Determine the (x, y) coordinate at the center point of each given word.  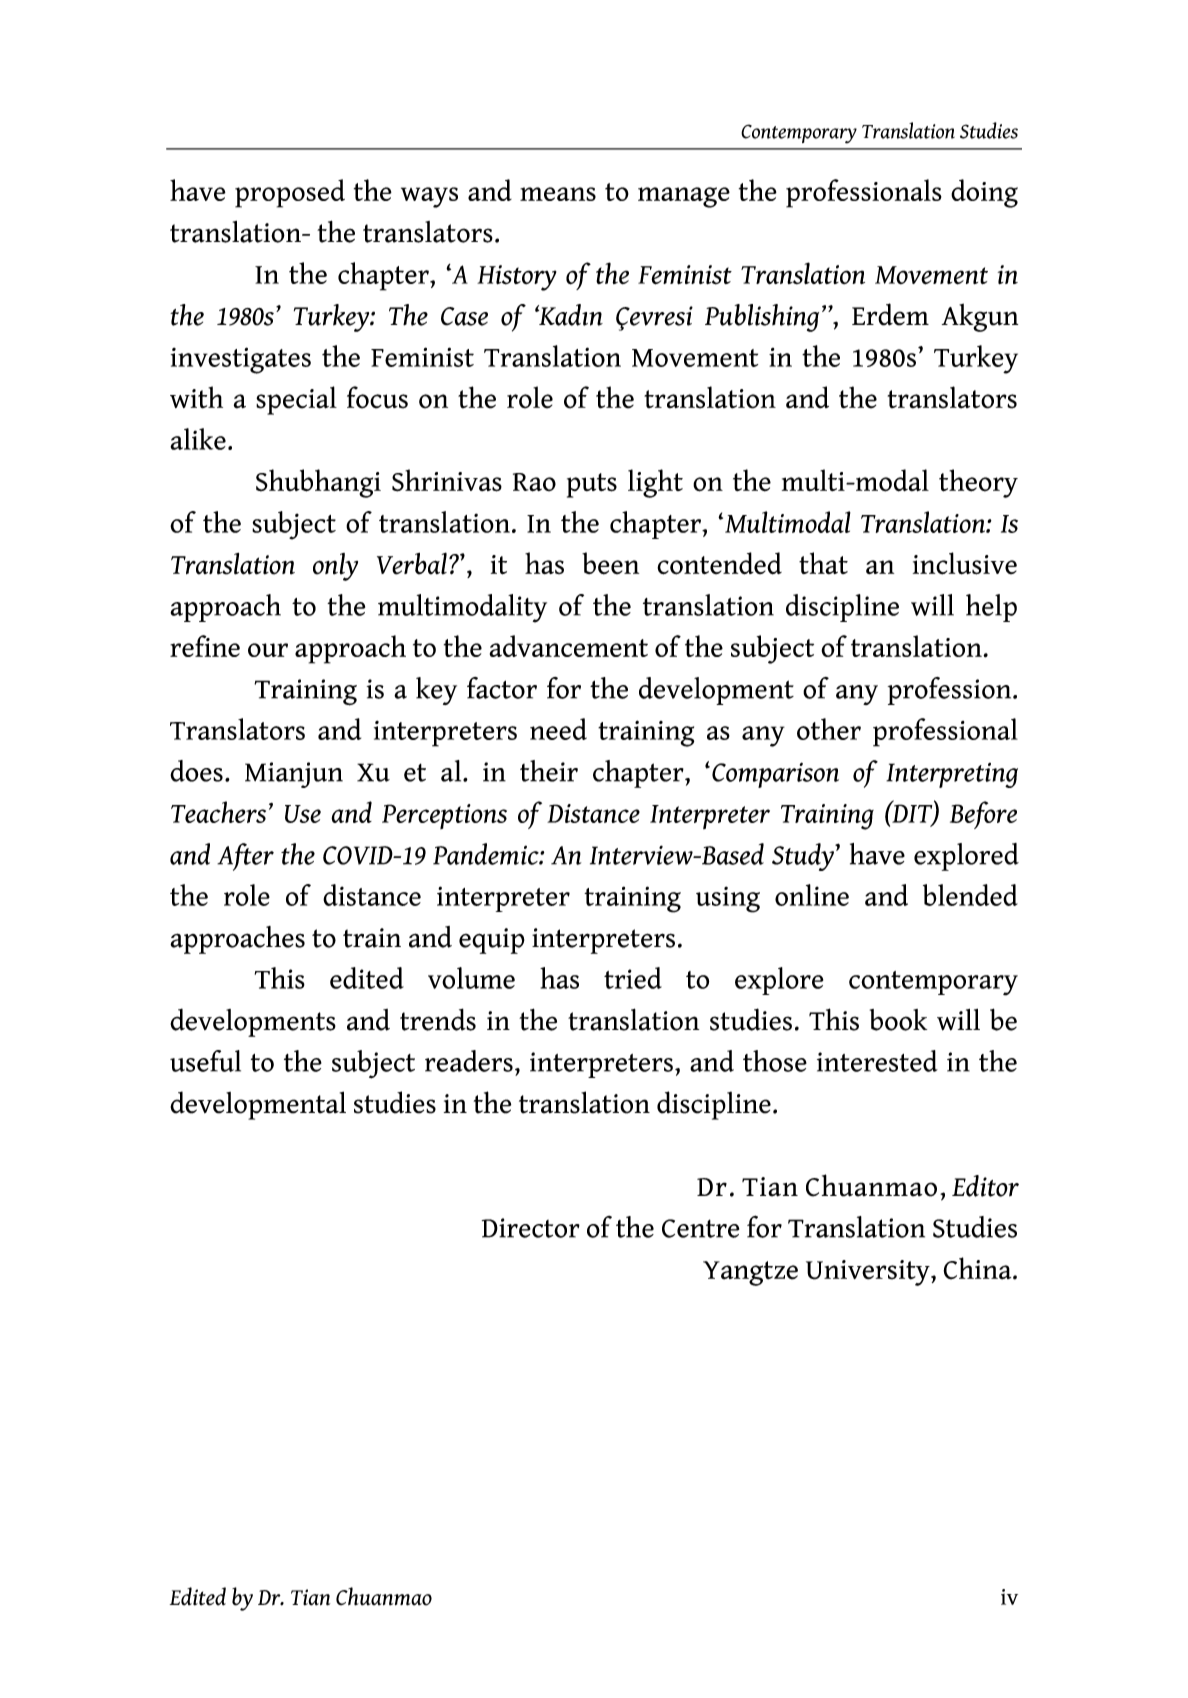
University (869, 1273)
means (558, 194)
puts (592, 485)
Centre (700, 1228)
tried (633, 978)
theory (978, 483)
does (196, 771)
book (898, 1020)
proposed (290, 193)
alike (198, 439)
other (829, 729)
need (558, 729)
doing (984, 193)
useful (205, 1061)
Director (531, 1228)
